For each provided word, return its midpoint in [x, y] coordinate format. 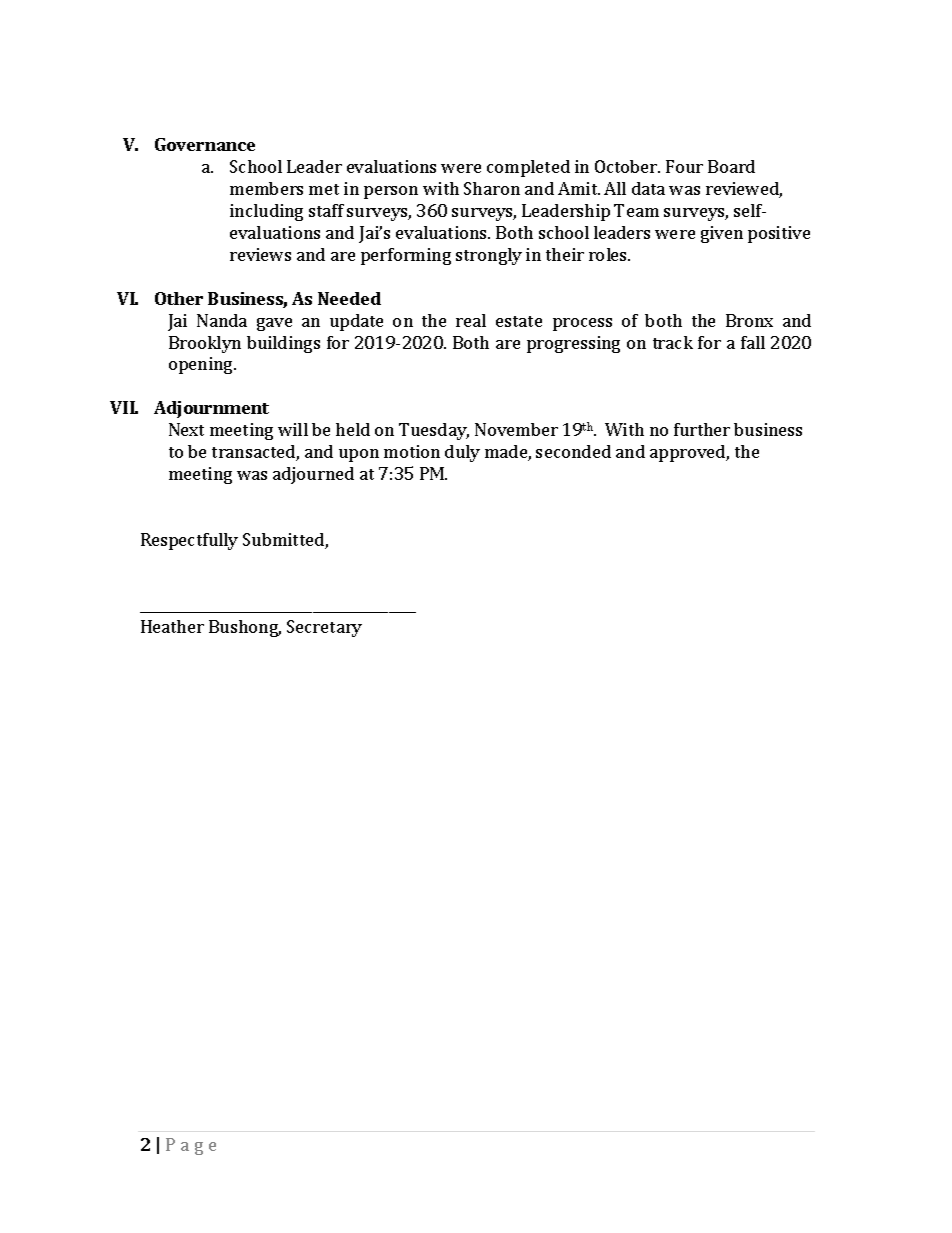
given [722, 234]
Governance [205, 144]
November [516, 429]
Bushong [245, 628]
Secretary [324, 628]
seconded [573, 451]
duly [462, 453]
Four [684, 166]
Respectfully [189, 541]
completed [528, 168]
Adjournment [211, 409]
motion [412, 451]
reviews [260, 254]
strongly [489, 256]
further [702, 429]
